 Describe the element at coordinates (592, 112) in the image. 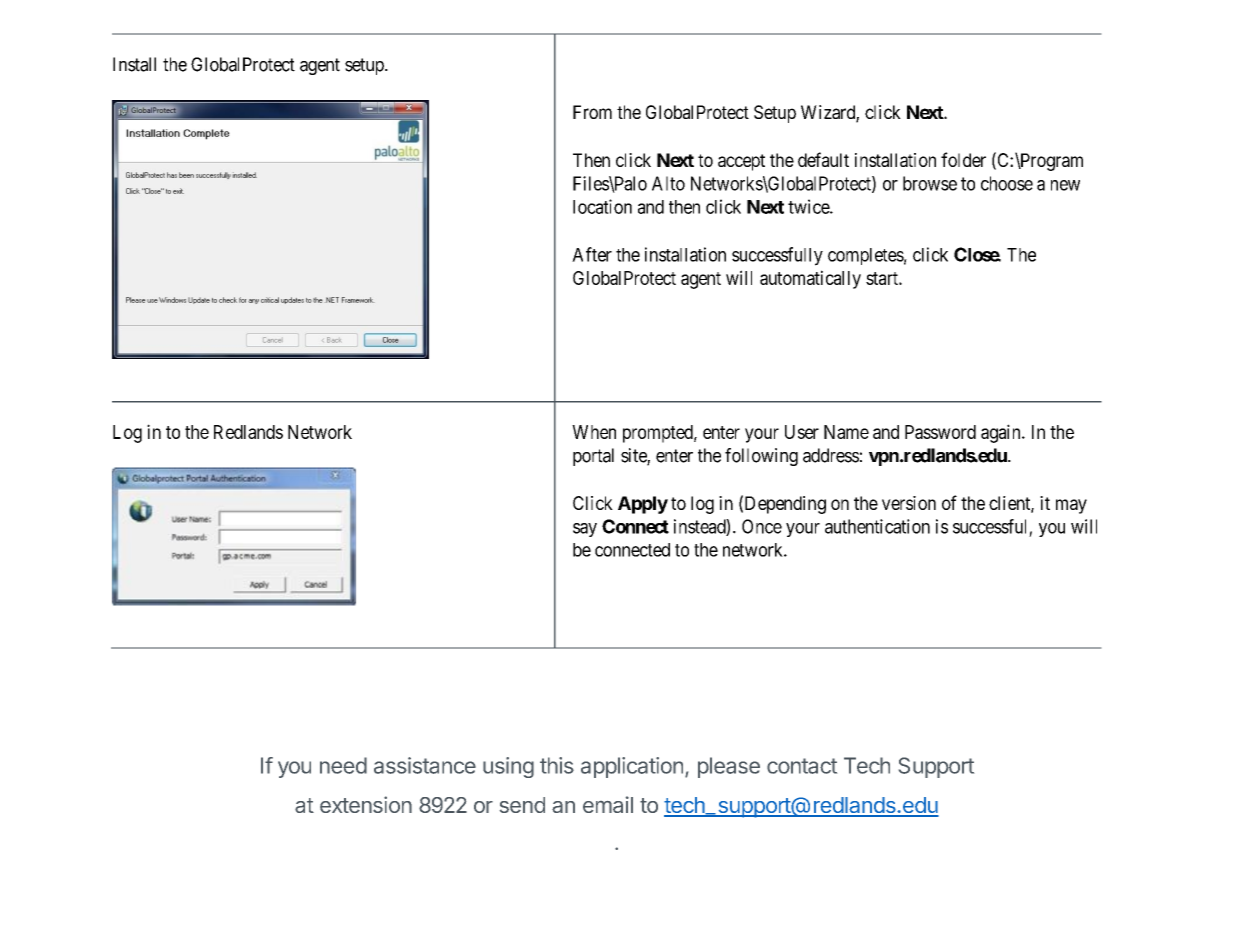

I see `From` at that location.
